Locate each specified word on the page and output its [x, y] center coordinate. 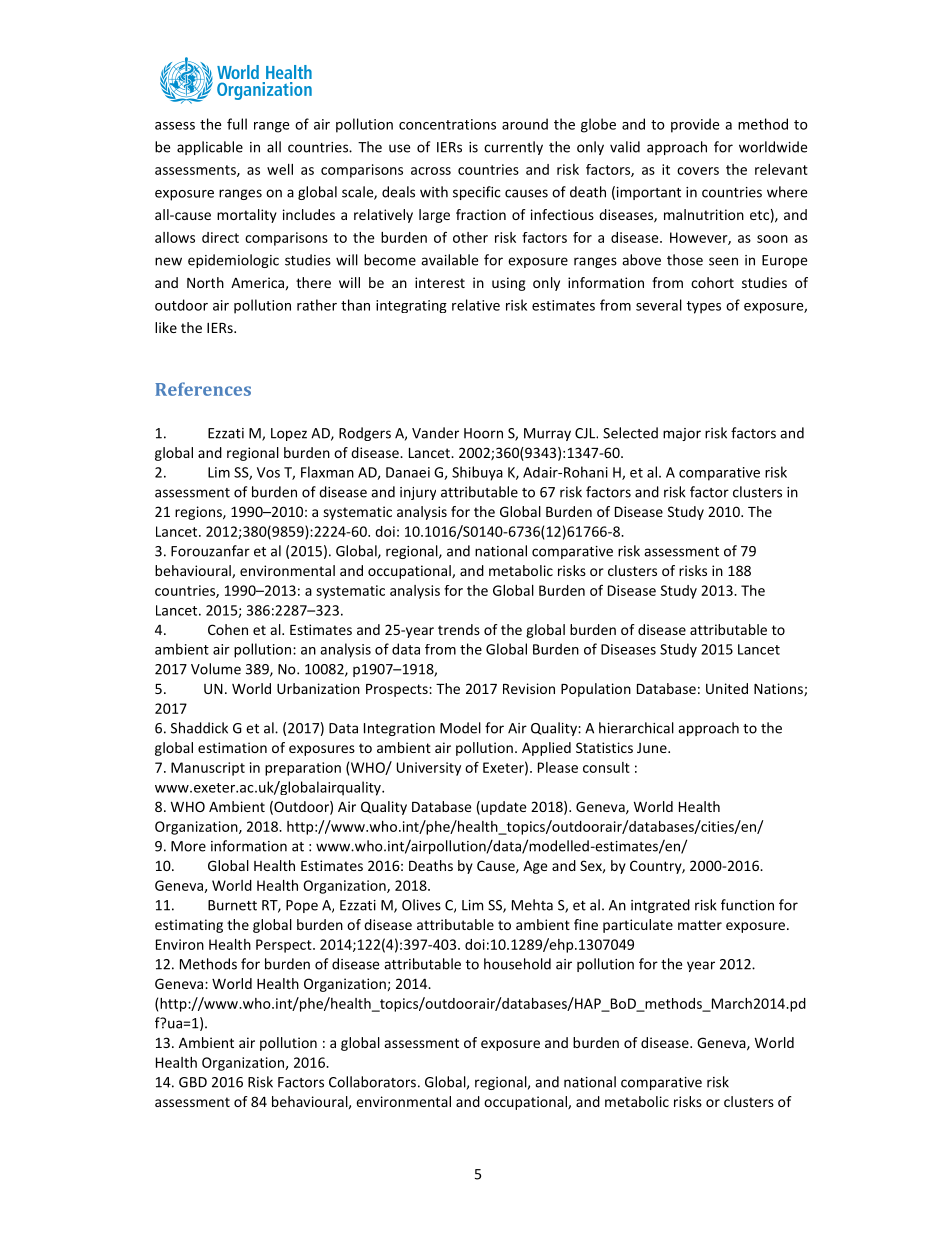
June [653, 748]
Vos [268, 472]
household [517, 964]
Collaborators [372, 1082]
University [429, 769]
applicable [210, 148]
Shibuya [477, 473]
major [682, 434]
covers [698, 171]
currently [513, 148]
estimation [232, 747]
